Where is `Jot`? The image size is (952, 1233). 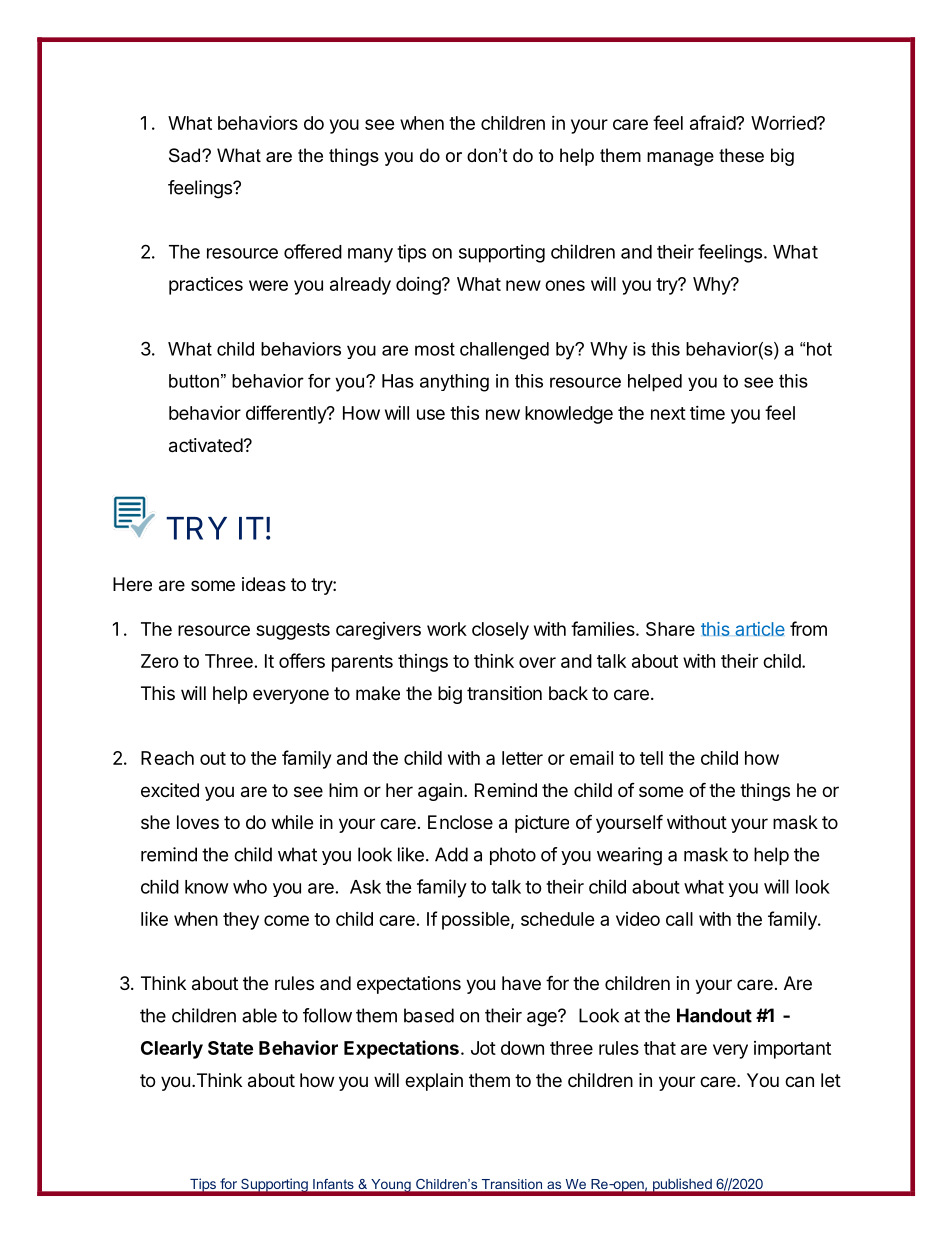
Jot is located at coordinates (483, 1048).
